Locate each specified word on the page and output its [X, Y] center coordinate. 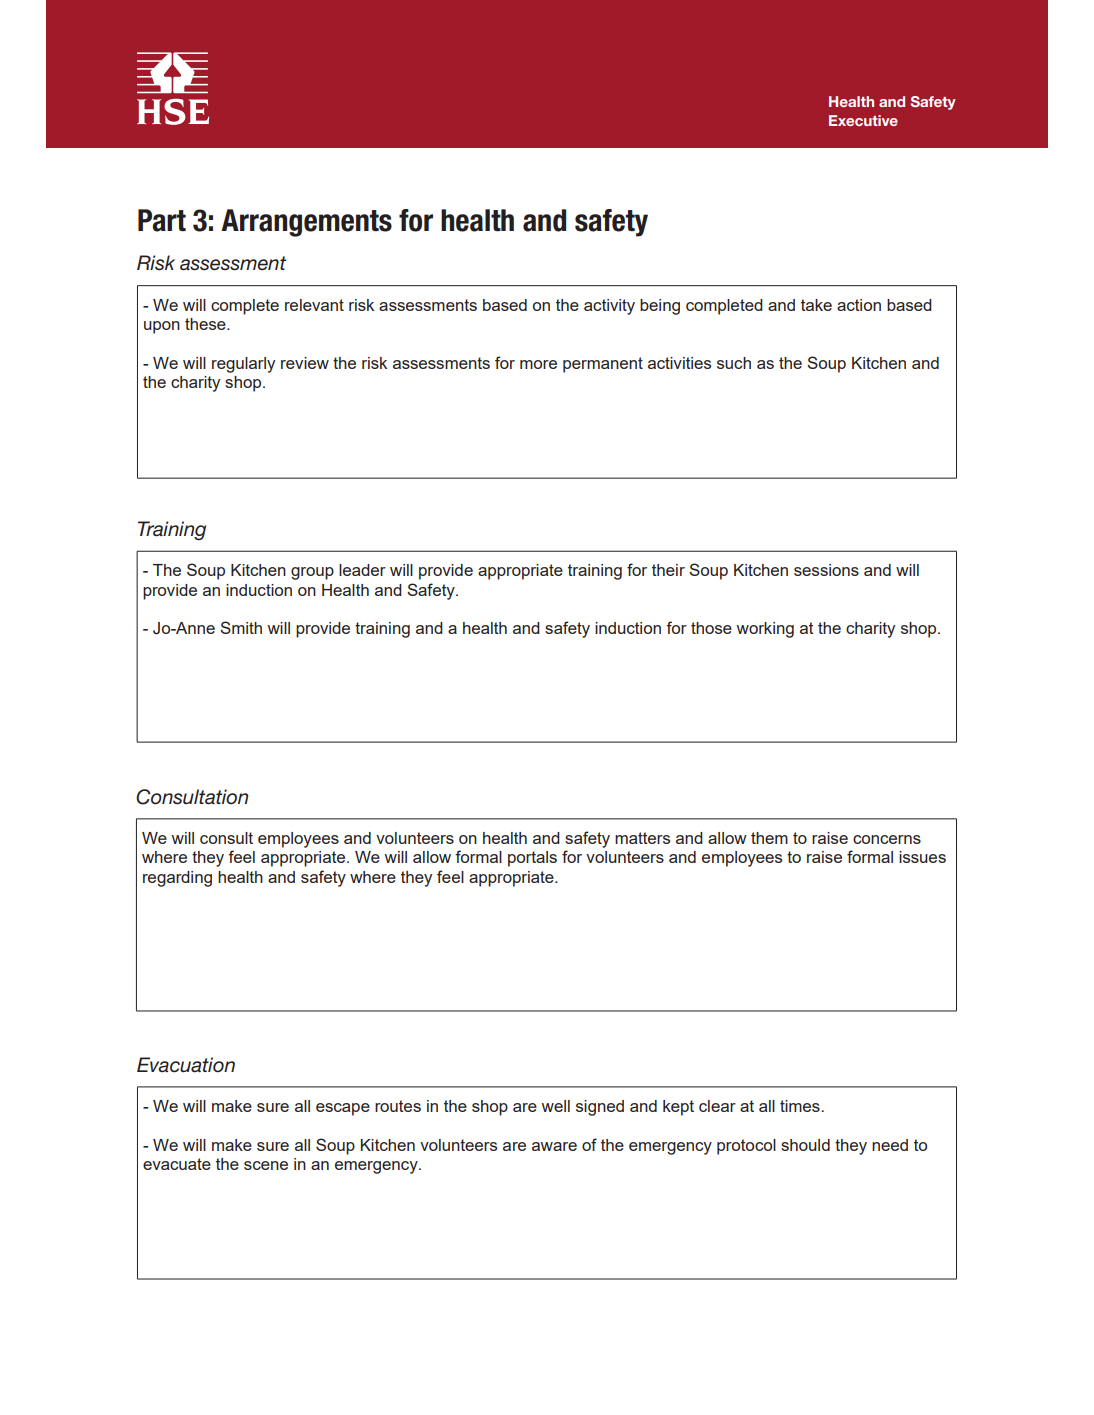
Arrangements [306, 223]
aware [554, 1146]
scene [266, 1165]
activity [609, 307]
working [765, 630]
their [668, 570]
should [805, 1145]
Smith [241, 627]
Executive [863, 120]
